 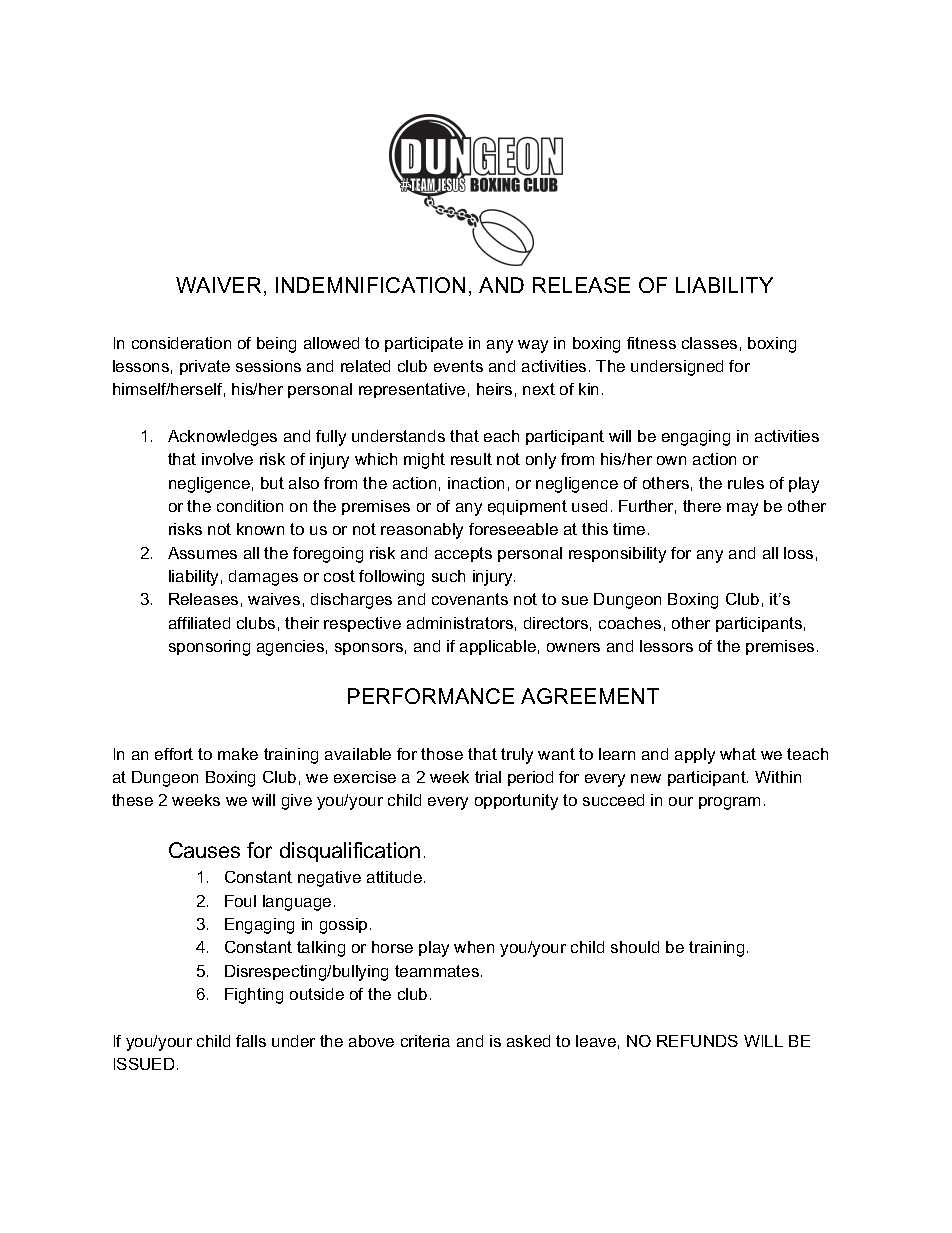 What do you see at coordinates (251, 1041) in the screenshot?
I see `falls` at bounding box center [251, 1041].
